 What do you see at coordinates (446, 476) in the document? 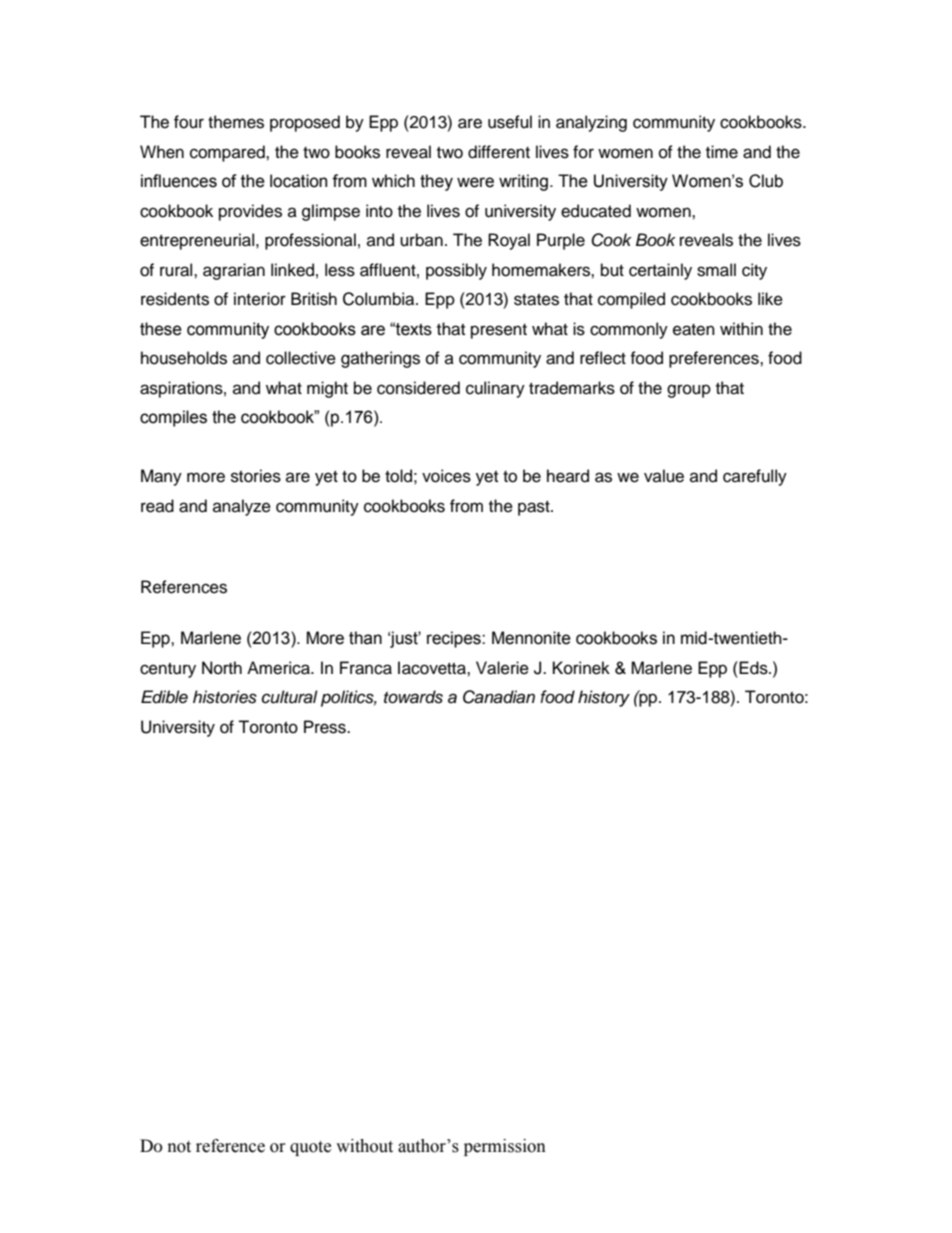
I see `voices` at bounding box center [446, 476].
